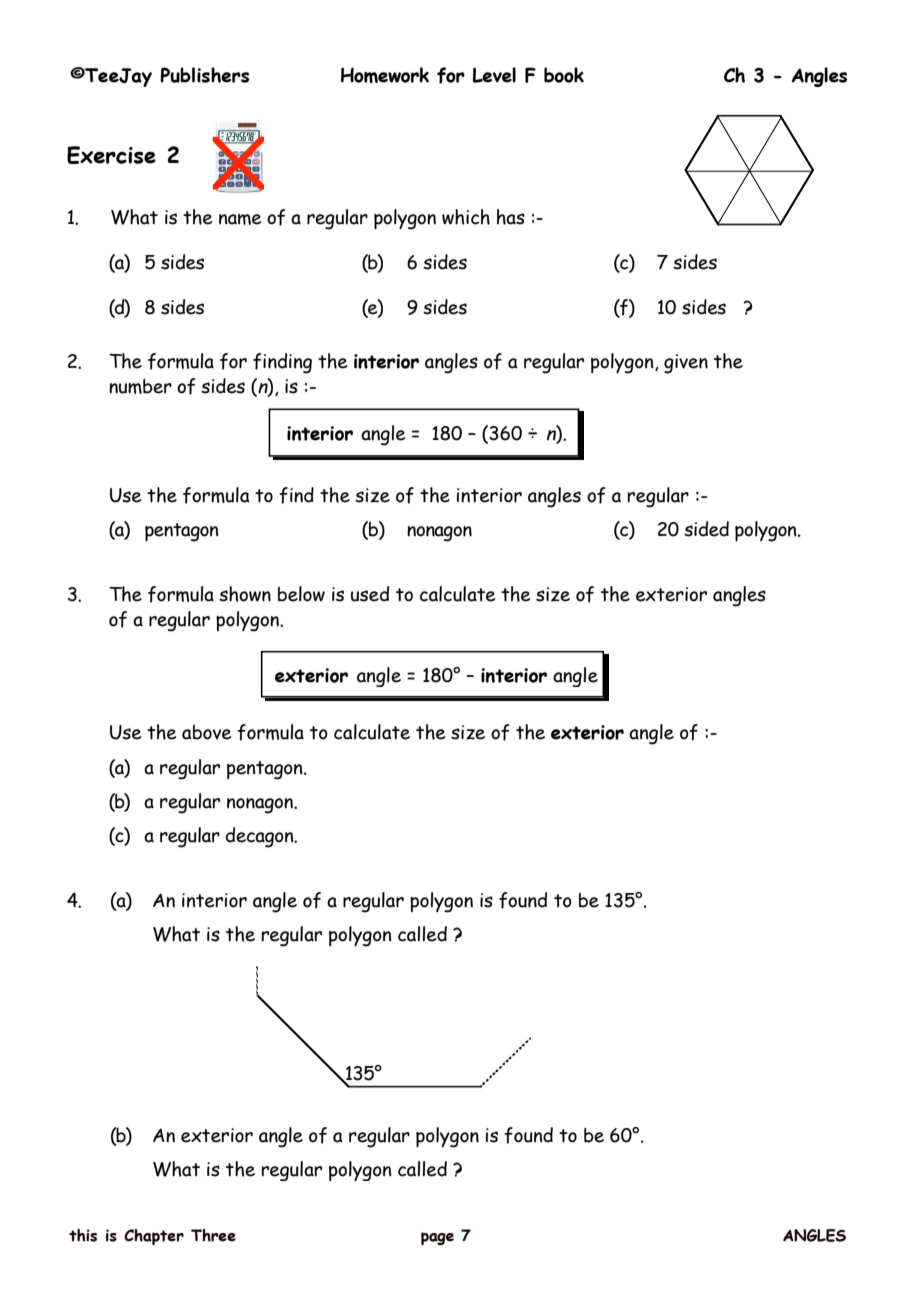 This screenshot has width=924, height=1308. What do you see at coordinates (466, 217) in the screenshot?
I see `which` at bounding box center [466, 217].
